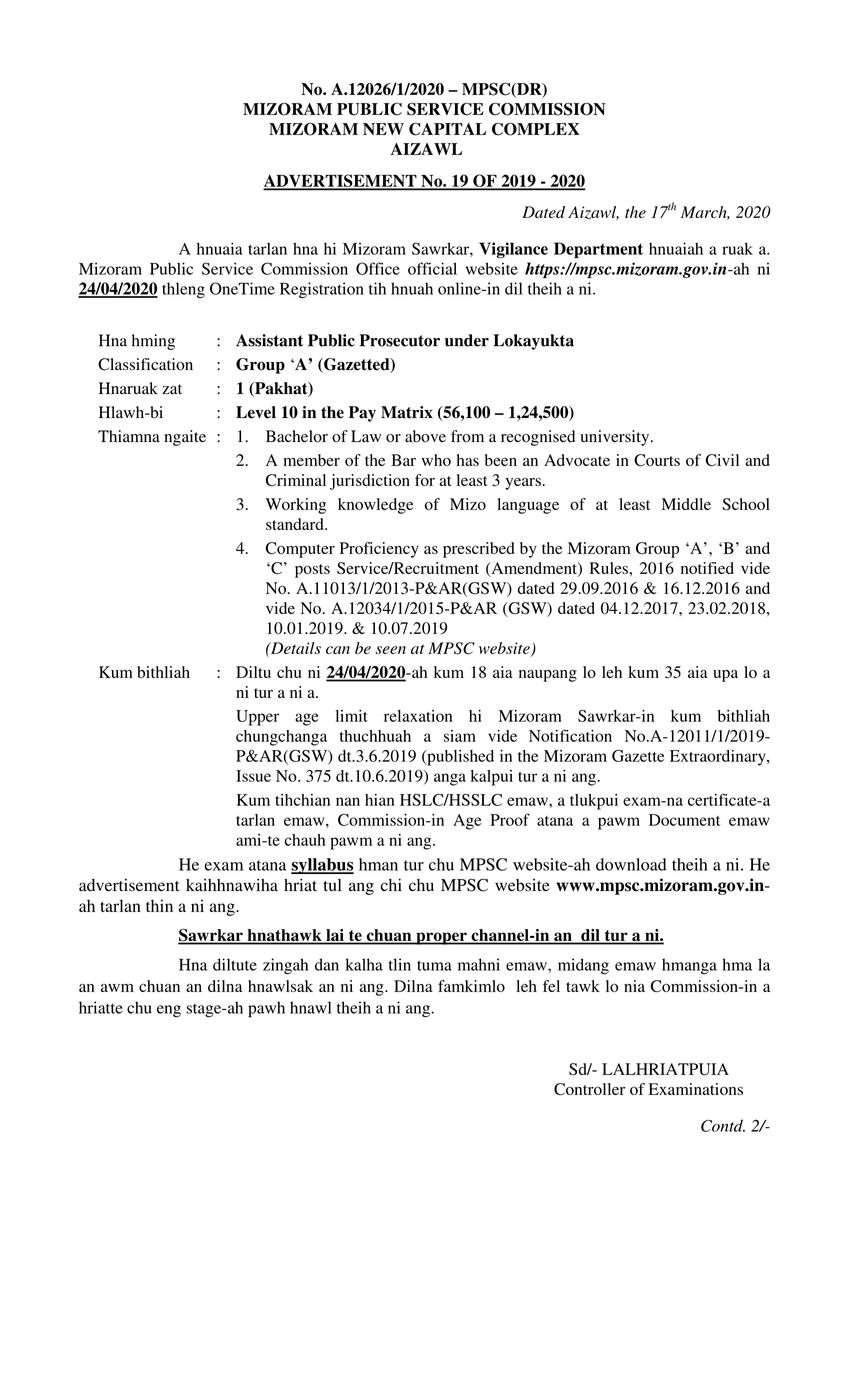 The image size is (849, 1400). What do you see at coordinates (589, 1089) in the page?
I see `Controller` at bounding box center [589, 1089].
